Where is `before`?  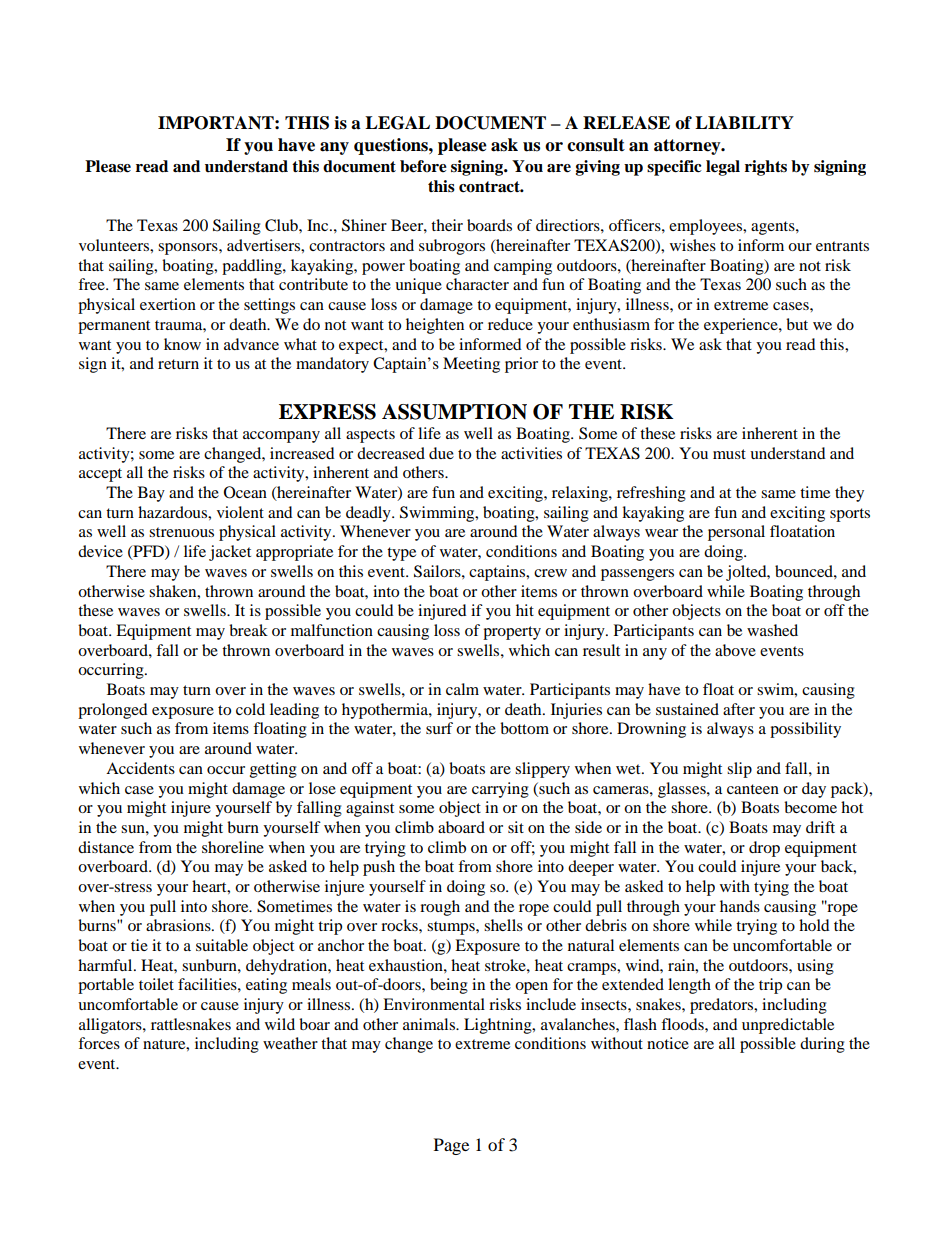 before is located at coordinates (423, 166).
